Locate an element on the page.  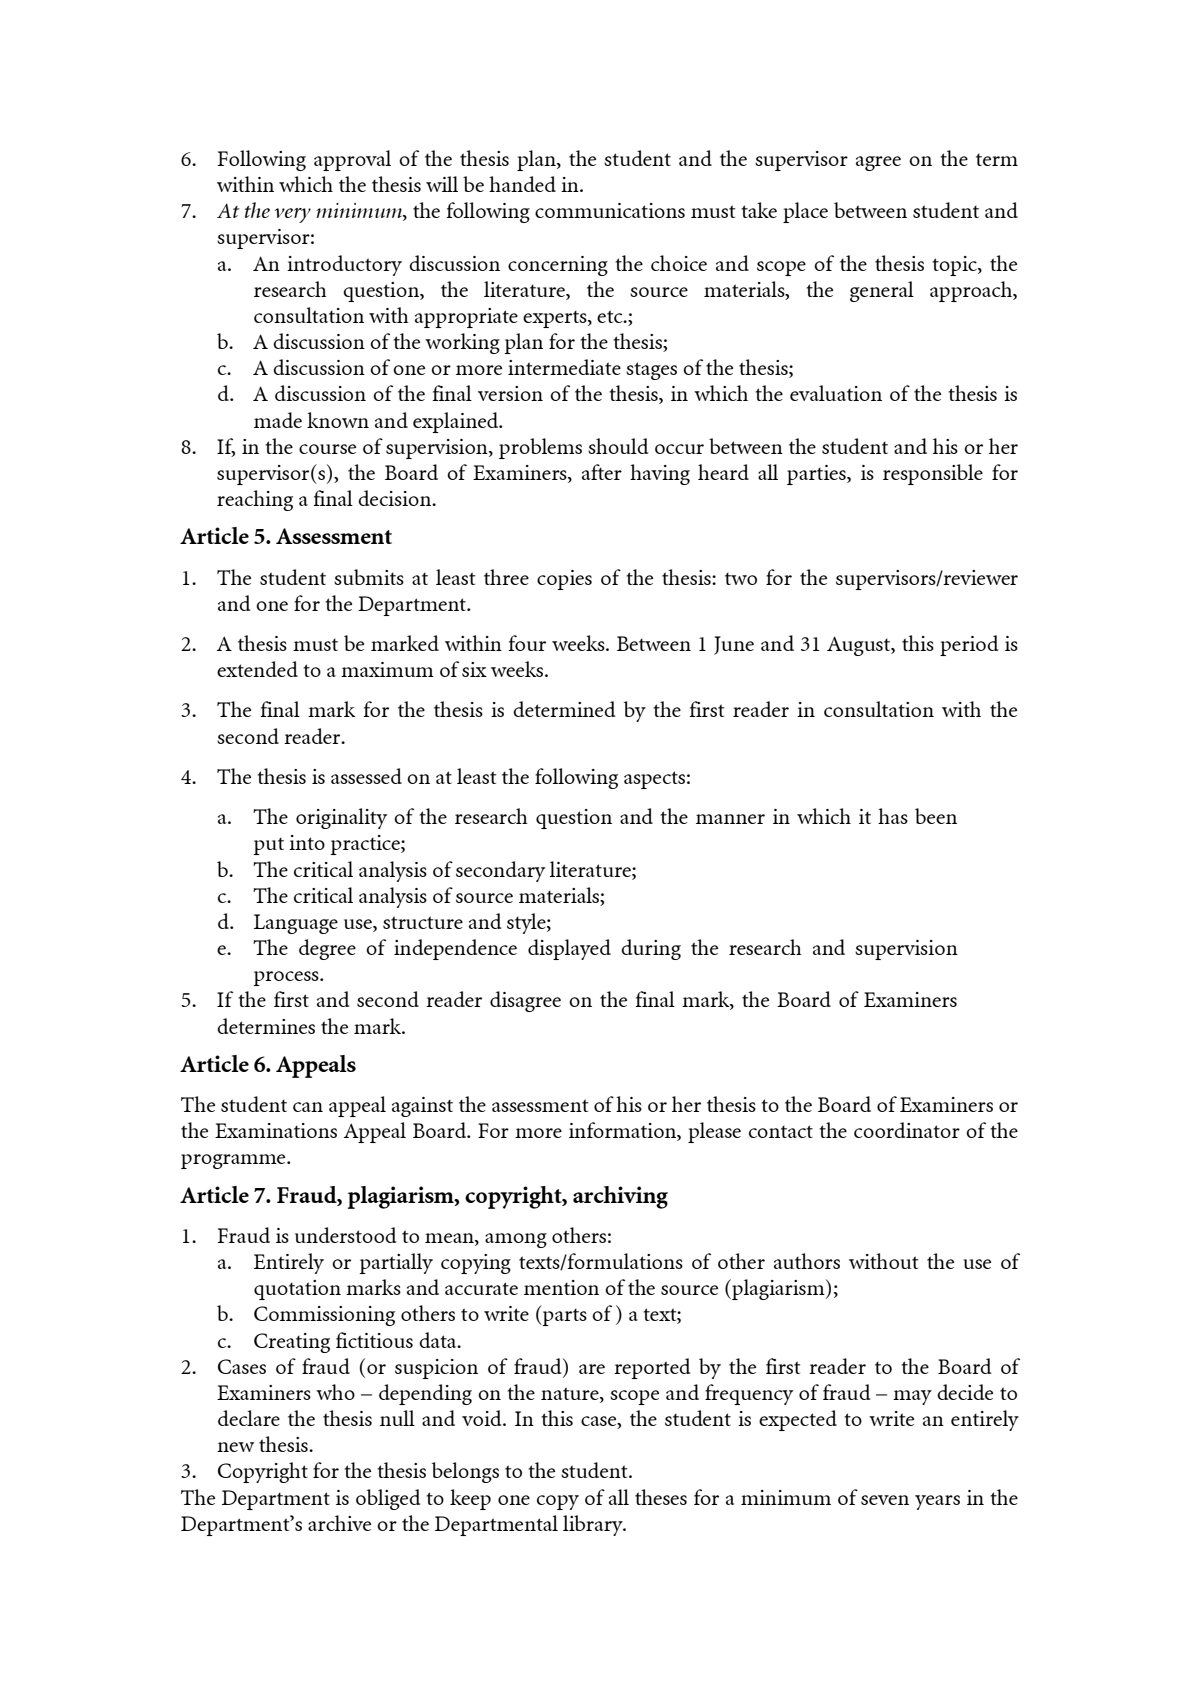
library is located at coordinates (594, 1525).
